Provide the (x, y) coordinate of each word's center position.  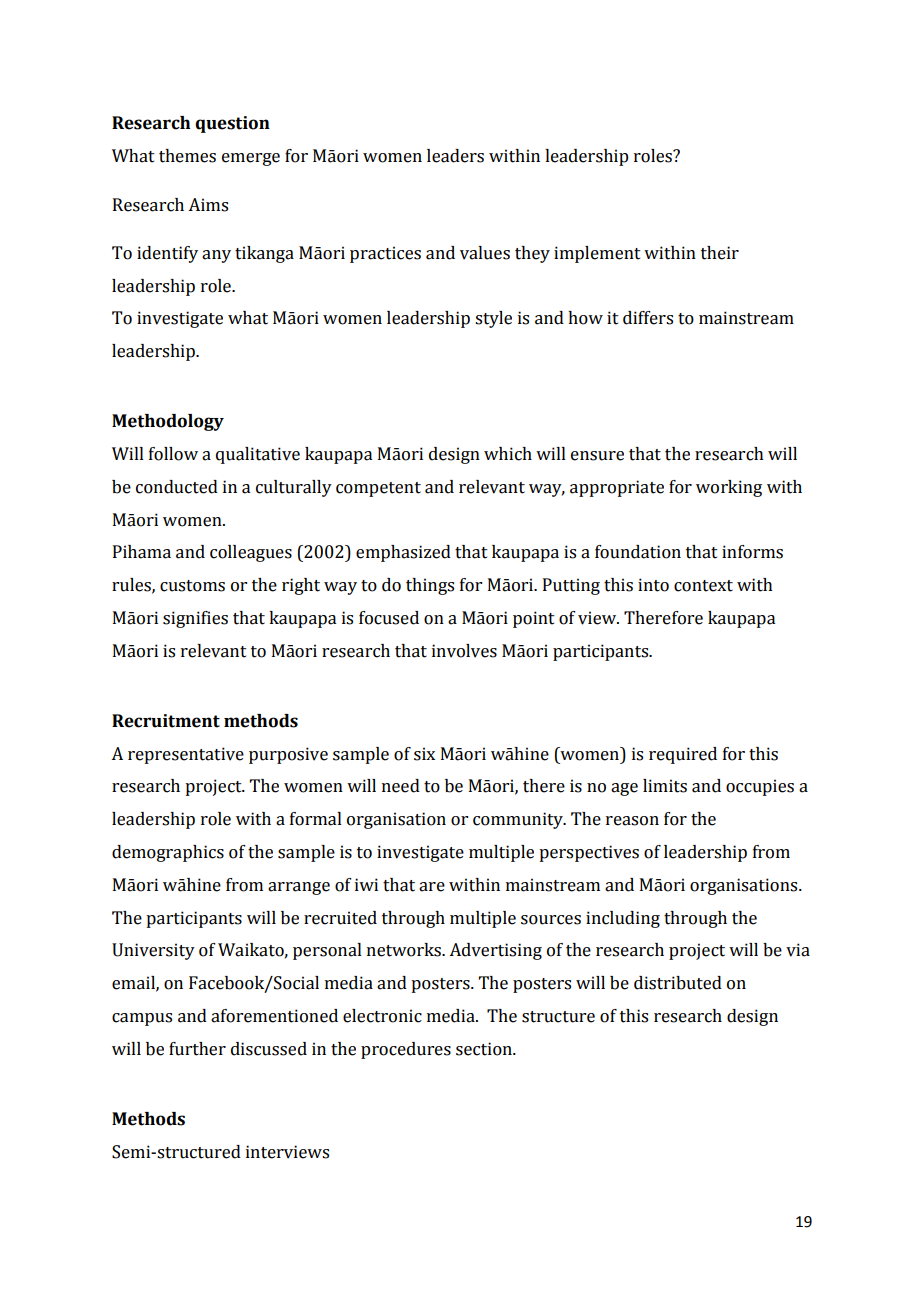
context (703, 586)
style (493, 319)
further (197, 1049)
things (430, 586)
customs (192, 586)
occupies (760, 787)
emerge (251, 159)
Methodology (168, 422)
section (485, 1049)
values (485, 253)
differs (648, 318)
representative (186, 755)
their (720, 253)
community (519, 820)
